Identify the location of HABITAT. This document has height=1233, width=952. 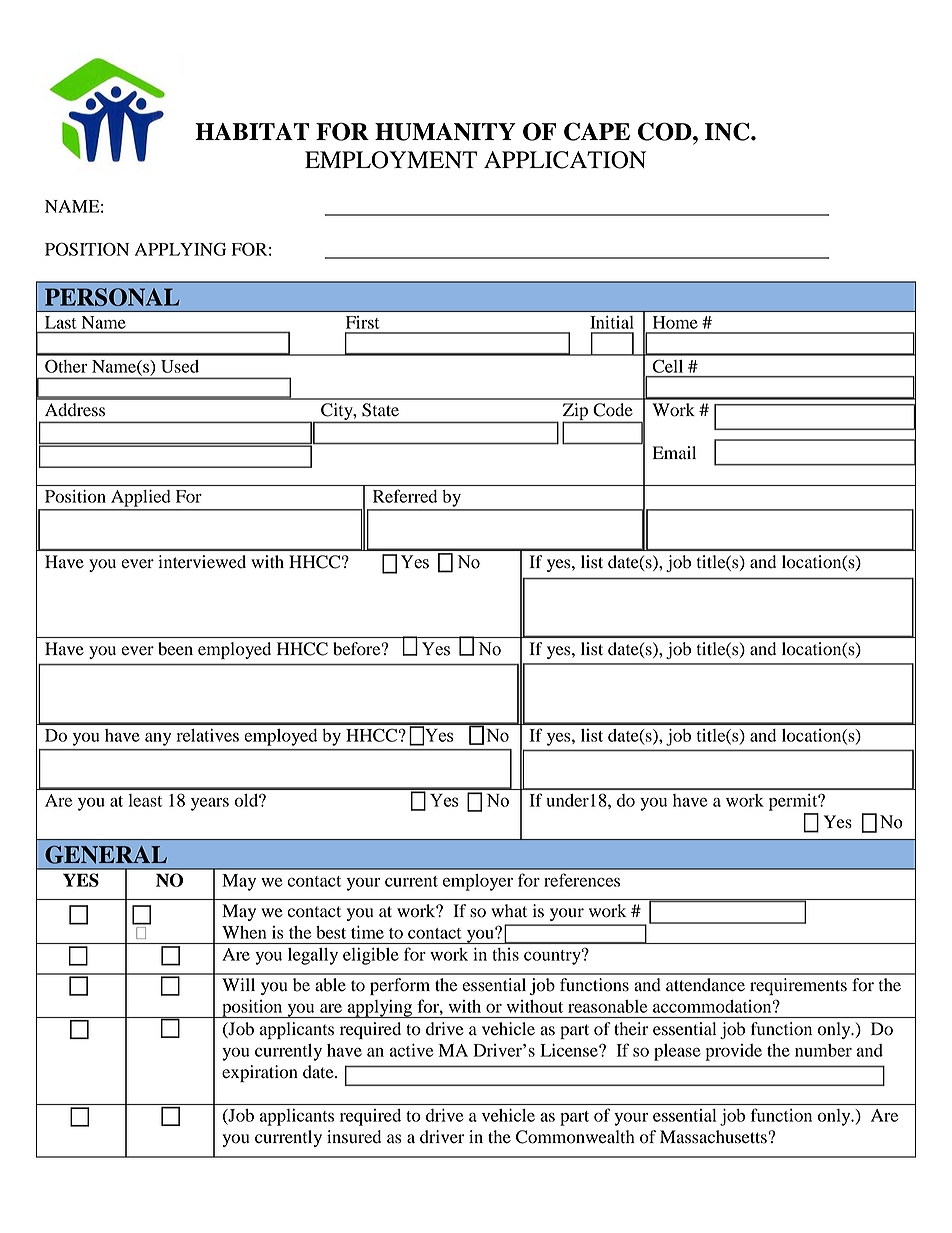
(252, 131).
